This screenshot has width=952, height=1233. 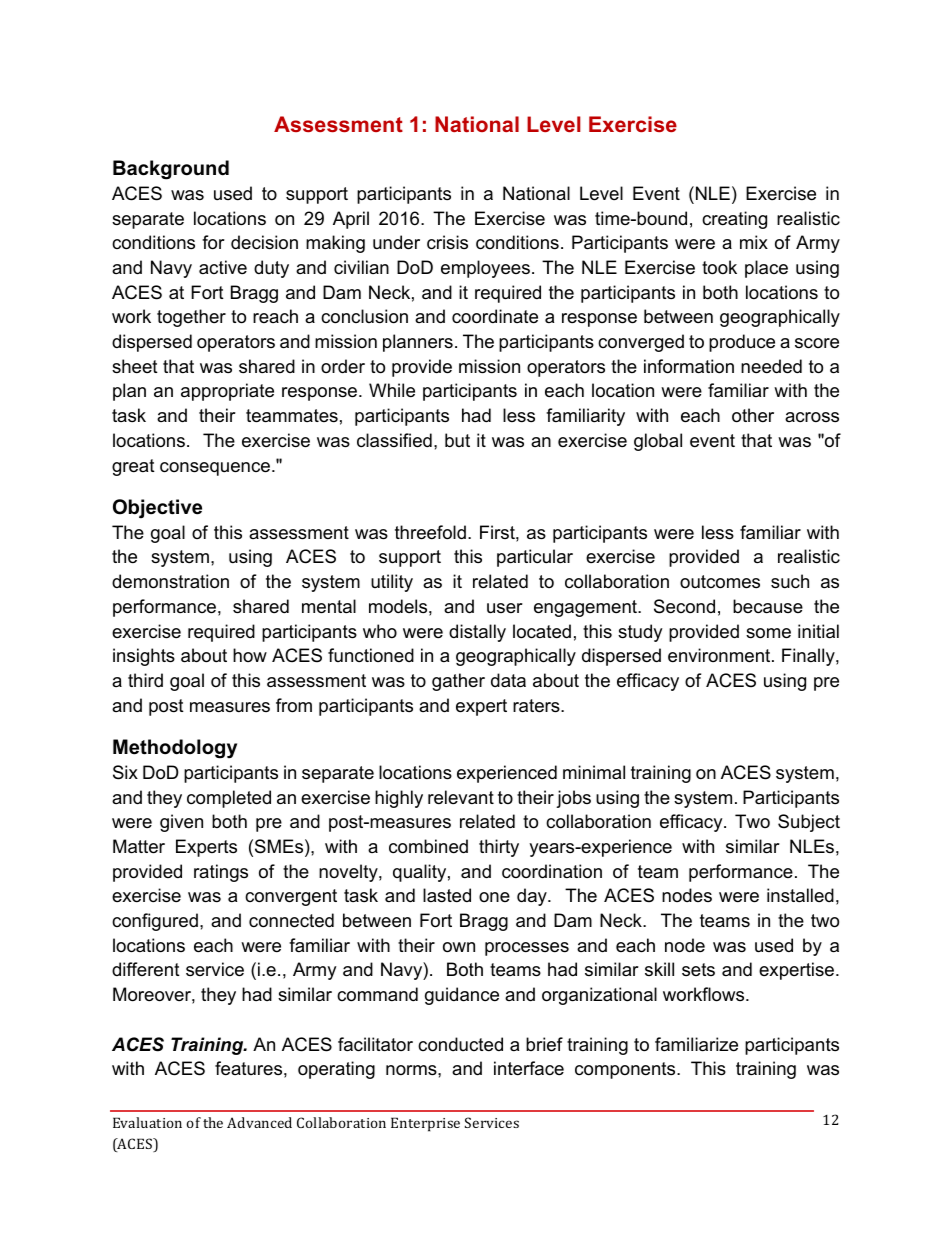 I want to click on demonstration, so click(x=170, y=581).
